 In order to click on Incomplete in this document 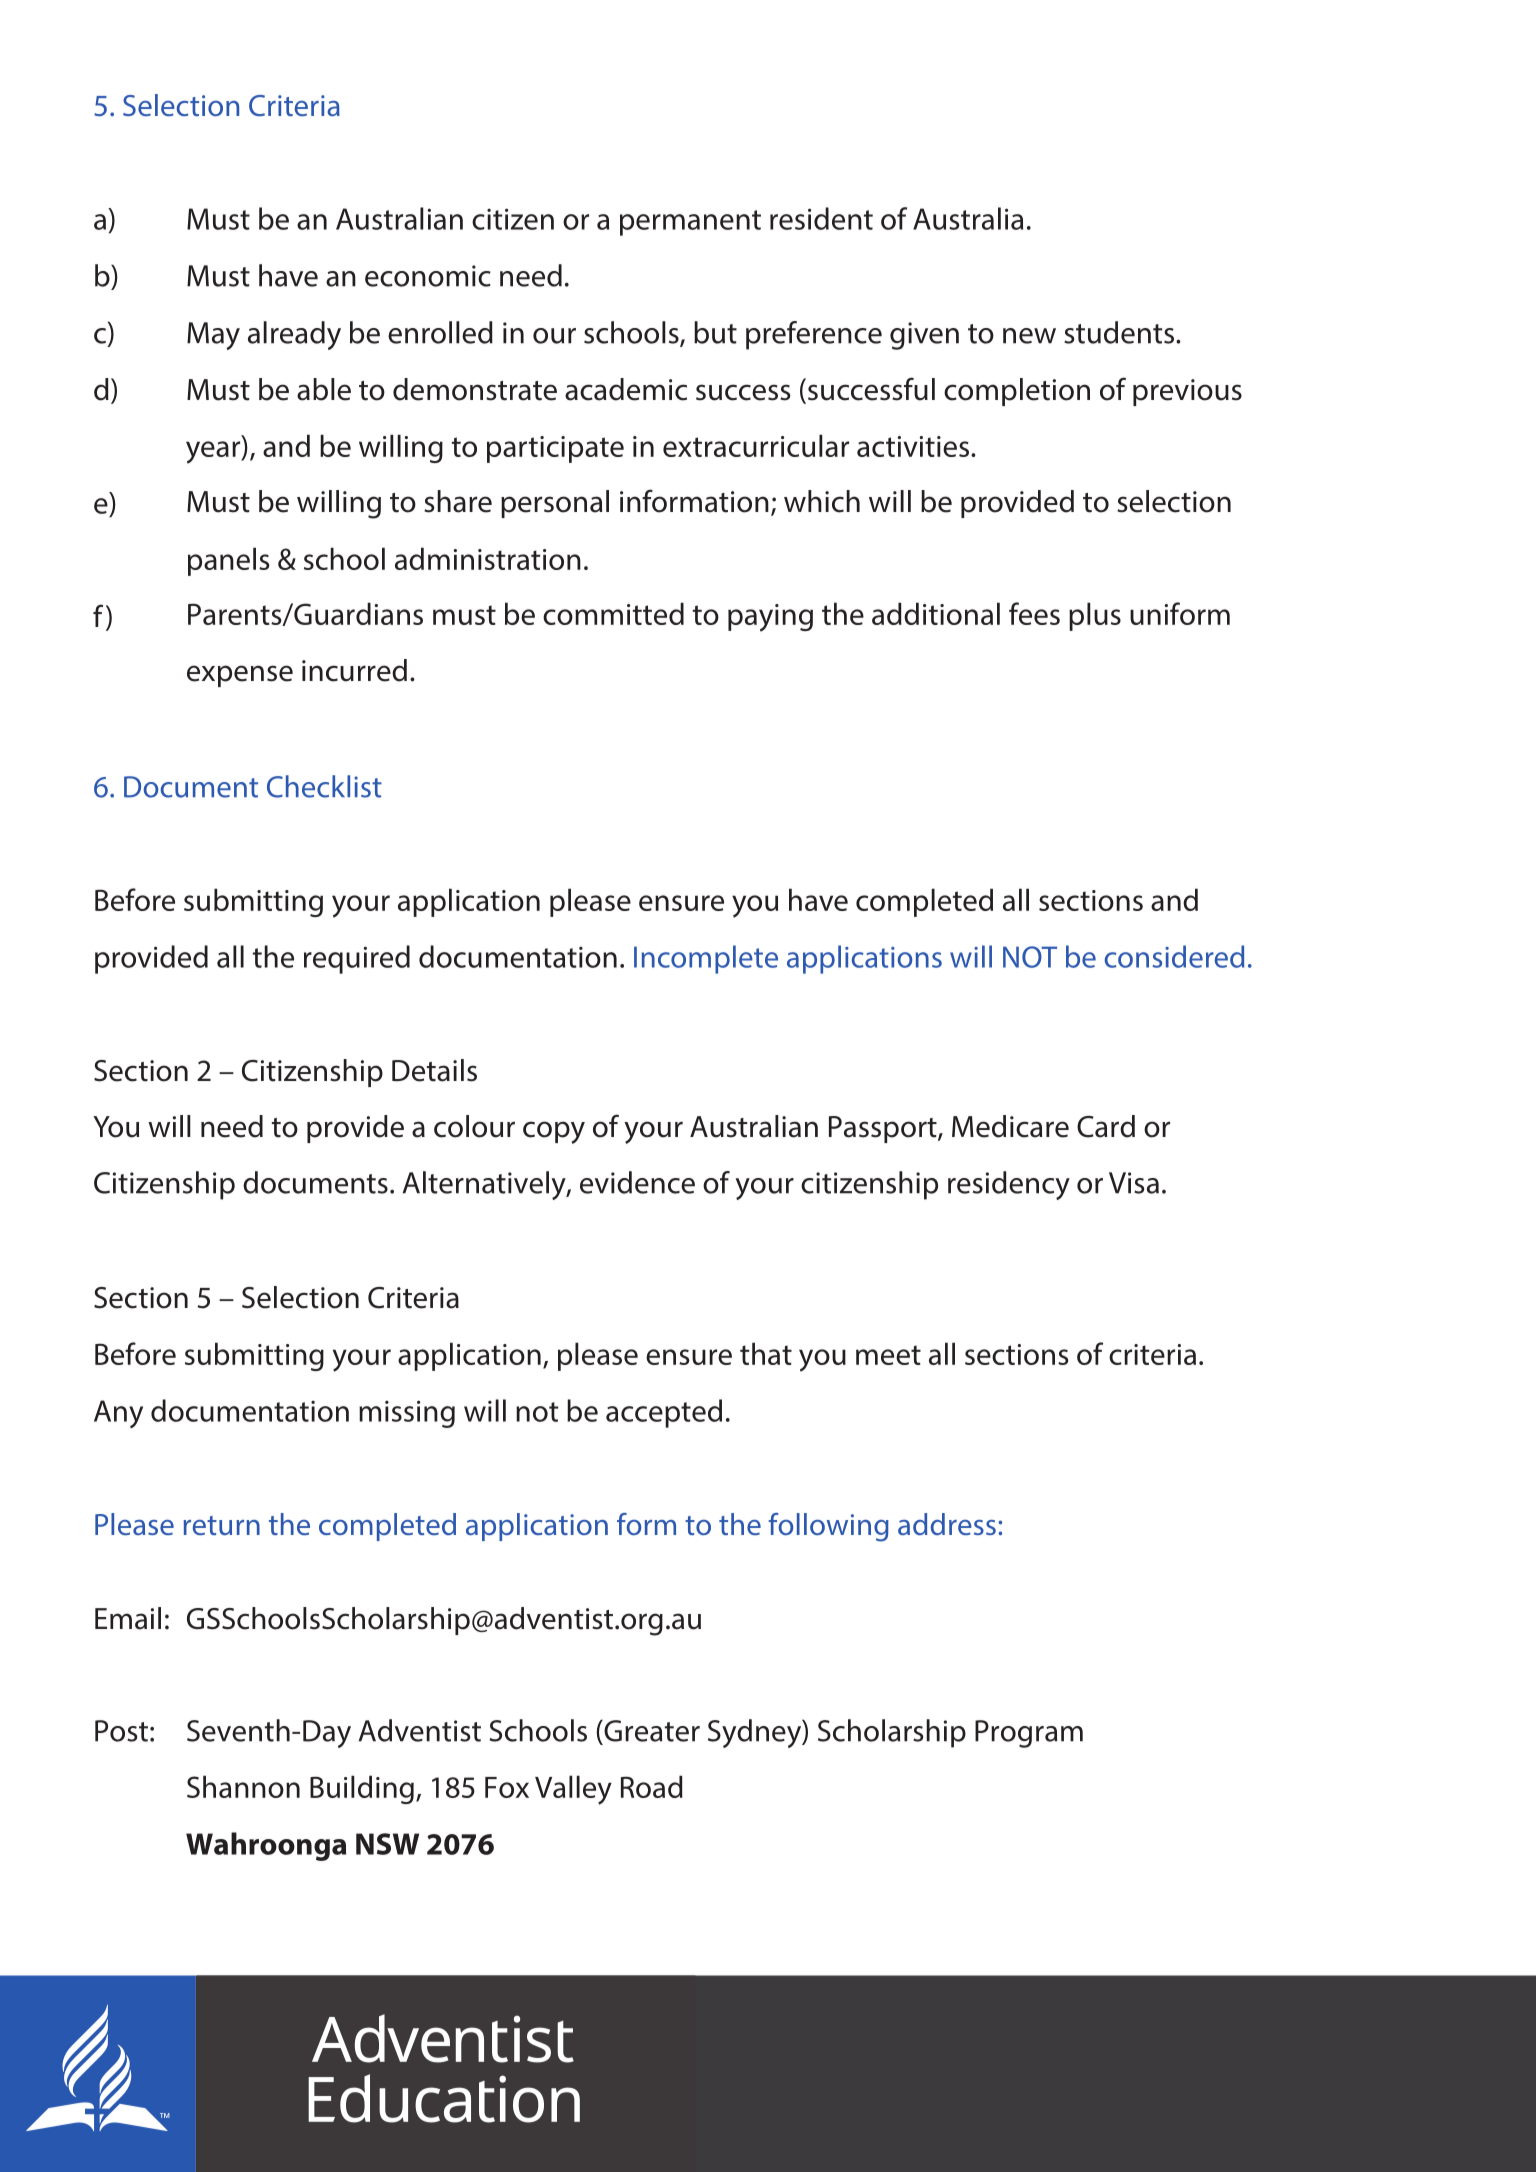, I will do `click(706, 959)`.
